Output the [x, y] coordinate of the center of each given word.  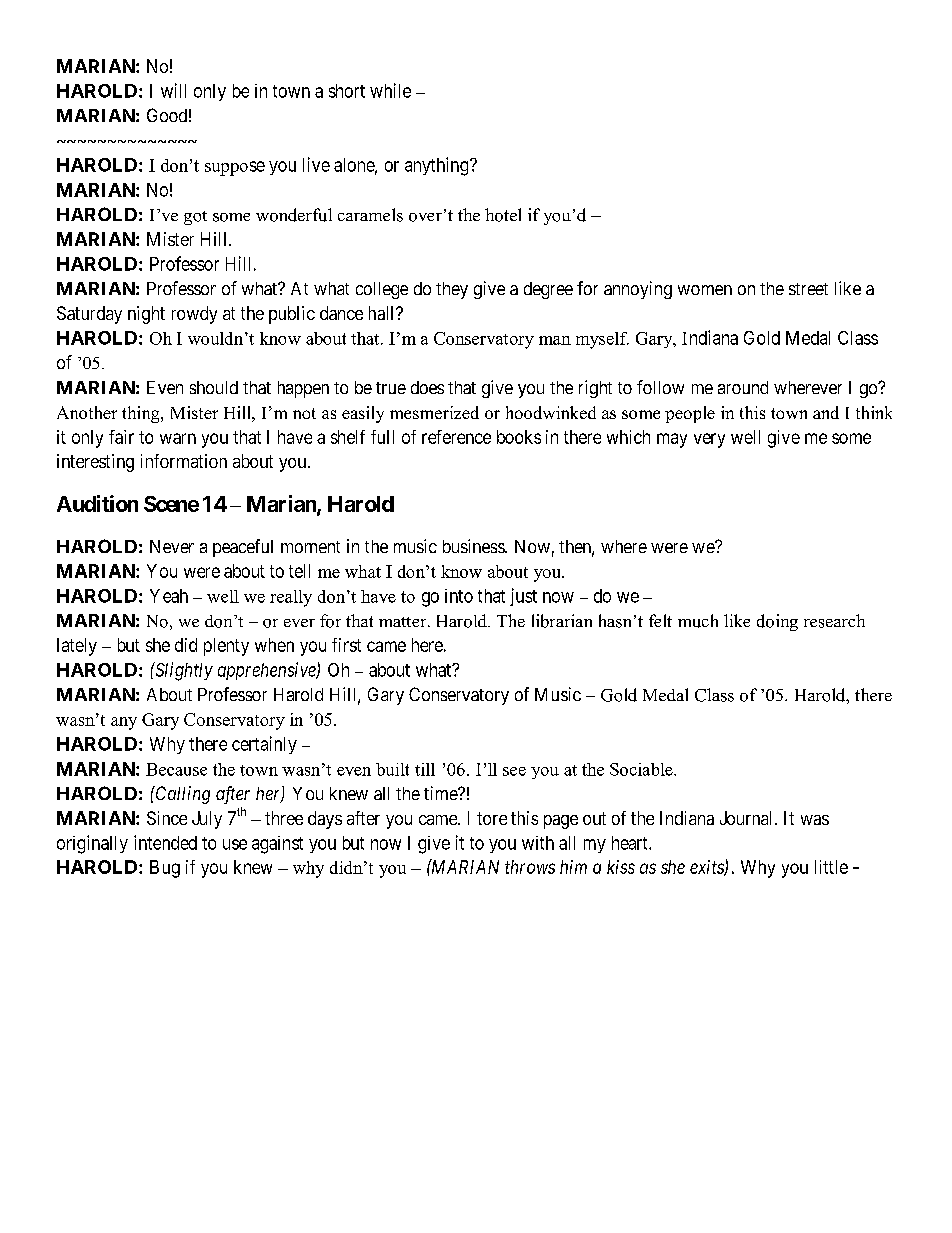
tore [492, 818]
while [390, 90]
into [459, 596]
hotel [503, 215]
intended [165, 842]
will [173, 90]
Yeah [169, 596]
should [214, 387]
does [427, 387]
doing [777, 622]
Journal [748, 818]
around [743, 387]
